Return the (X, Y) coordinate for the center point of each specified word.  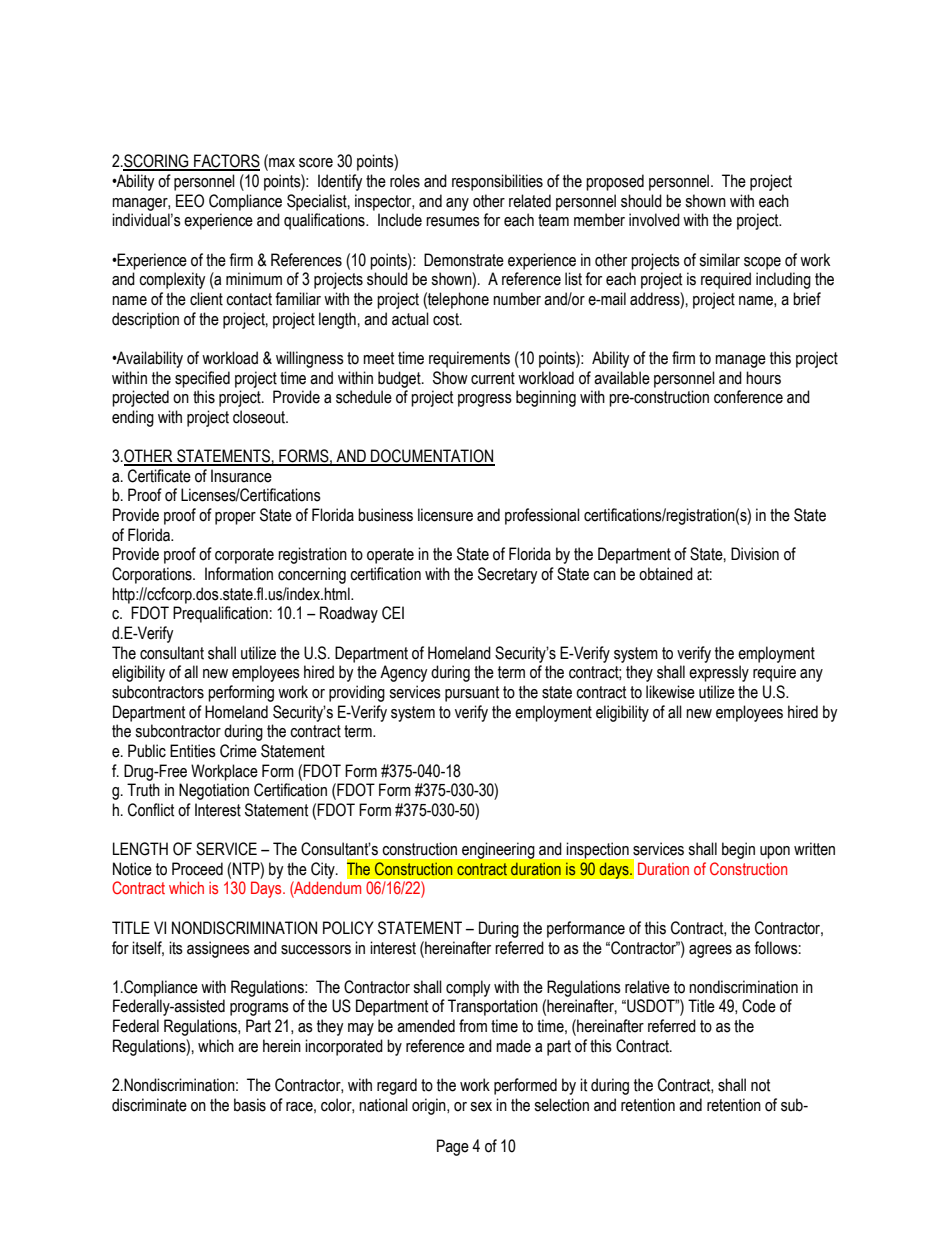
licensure (445, 515)
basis (250, 1105)
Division (755, 554)
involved (654, 220)
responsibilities (497, 182)
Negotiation (214, 791)
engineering (498, 851)
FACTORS (226, 162)
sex (481, 1107)
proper (235, 518)
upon (775, 852)
